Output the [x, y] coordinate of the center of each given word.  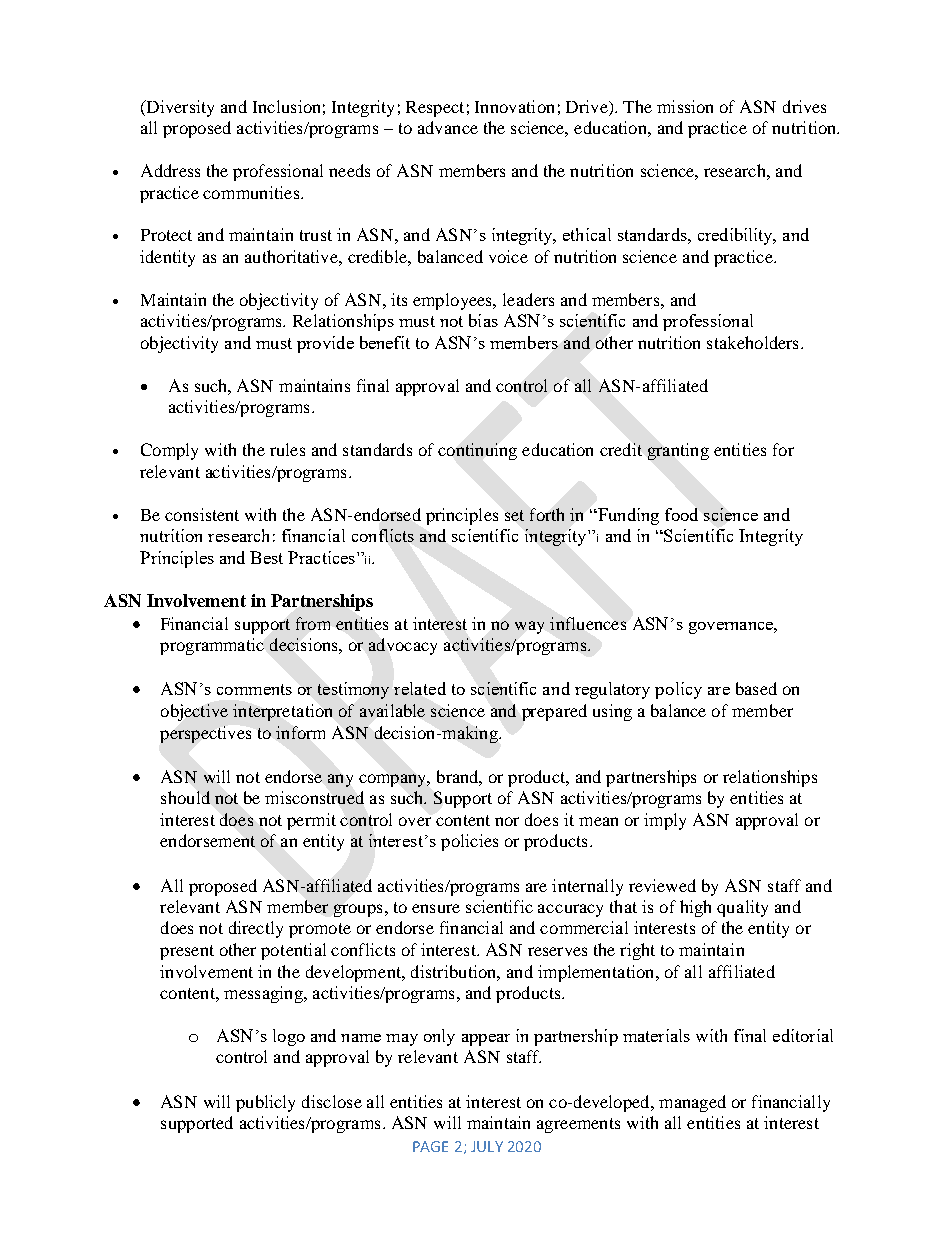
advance [448, 127]
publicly [265, 1103]
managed [692, 1103]
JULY [487, 1146]
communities [252, 192]
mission [685, 106]
